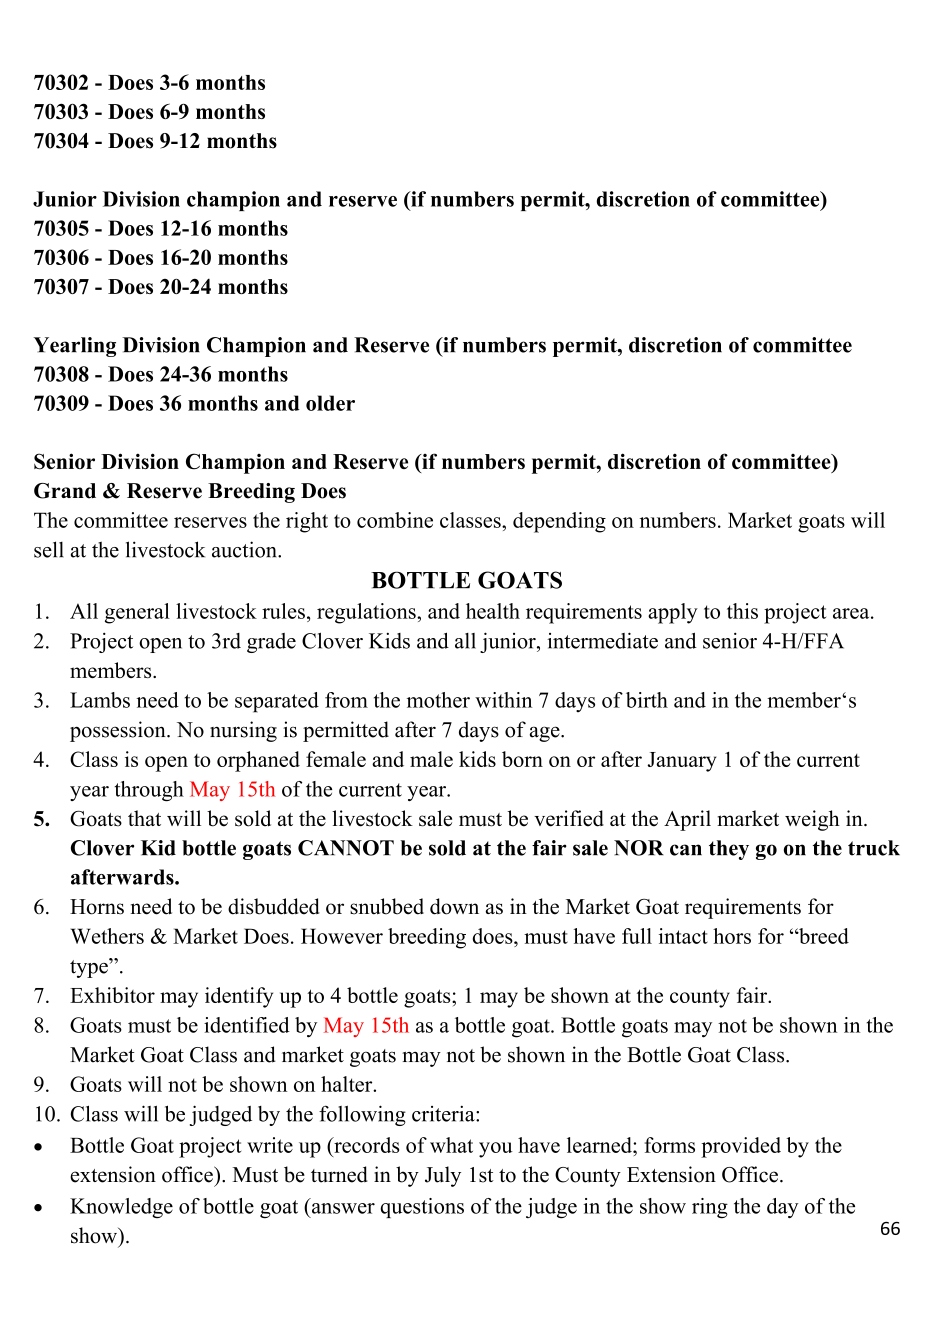 The width and height of the image is (934, 1320). What do you see at coordinates (65, 491) in the image?
I see `Grand` at bounding box center [65, 491].
